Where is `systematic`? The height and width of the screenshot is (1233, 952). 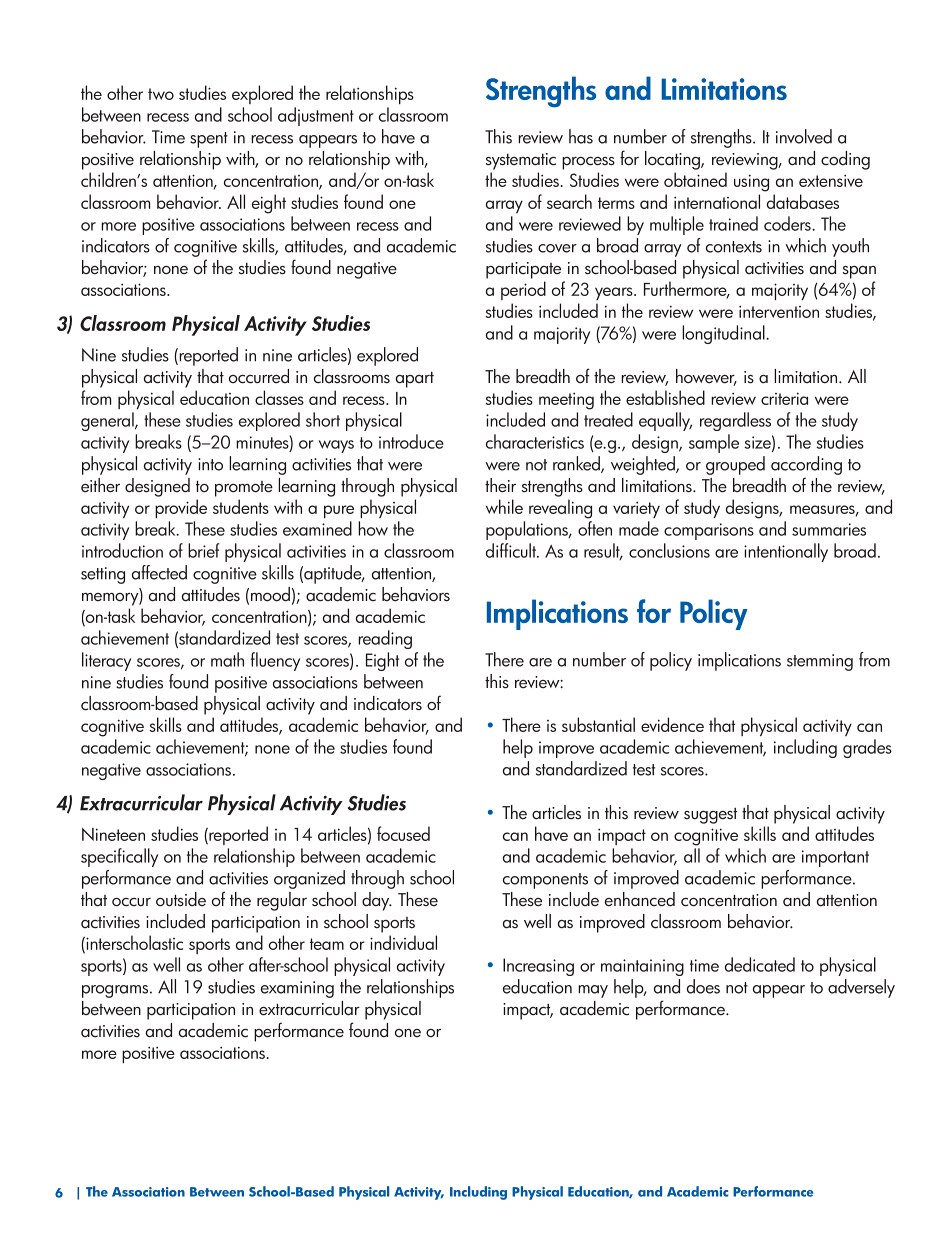 systematic is located at coordinates (521, 161).
